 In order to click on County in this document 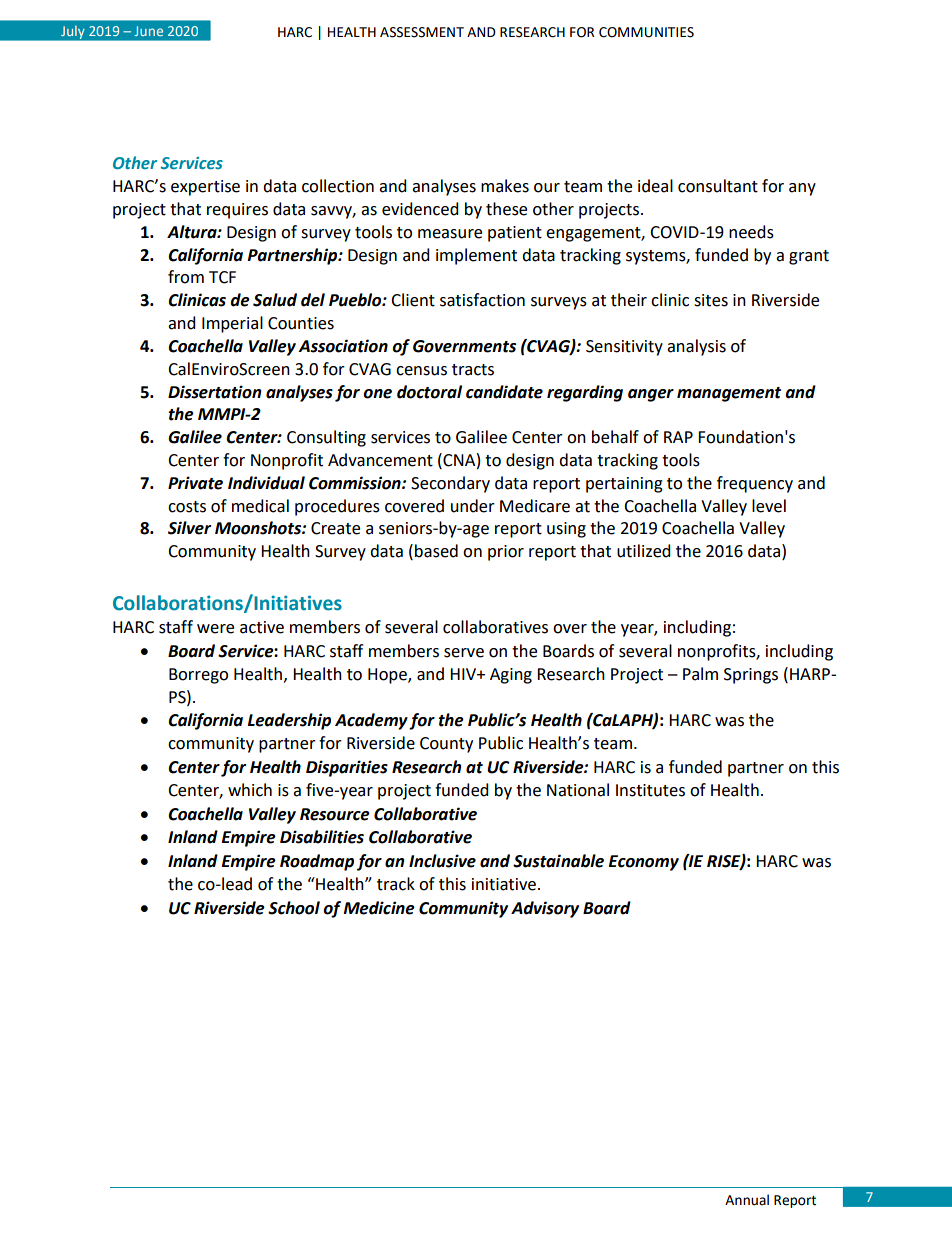, I will do `click(446, 745)`.
